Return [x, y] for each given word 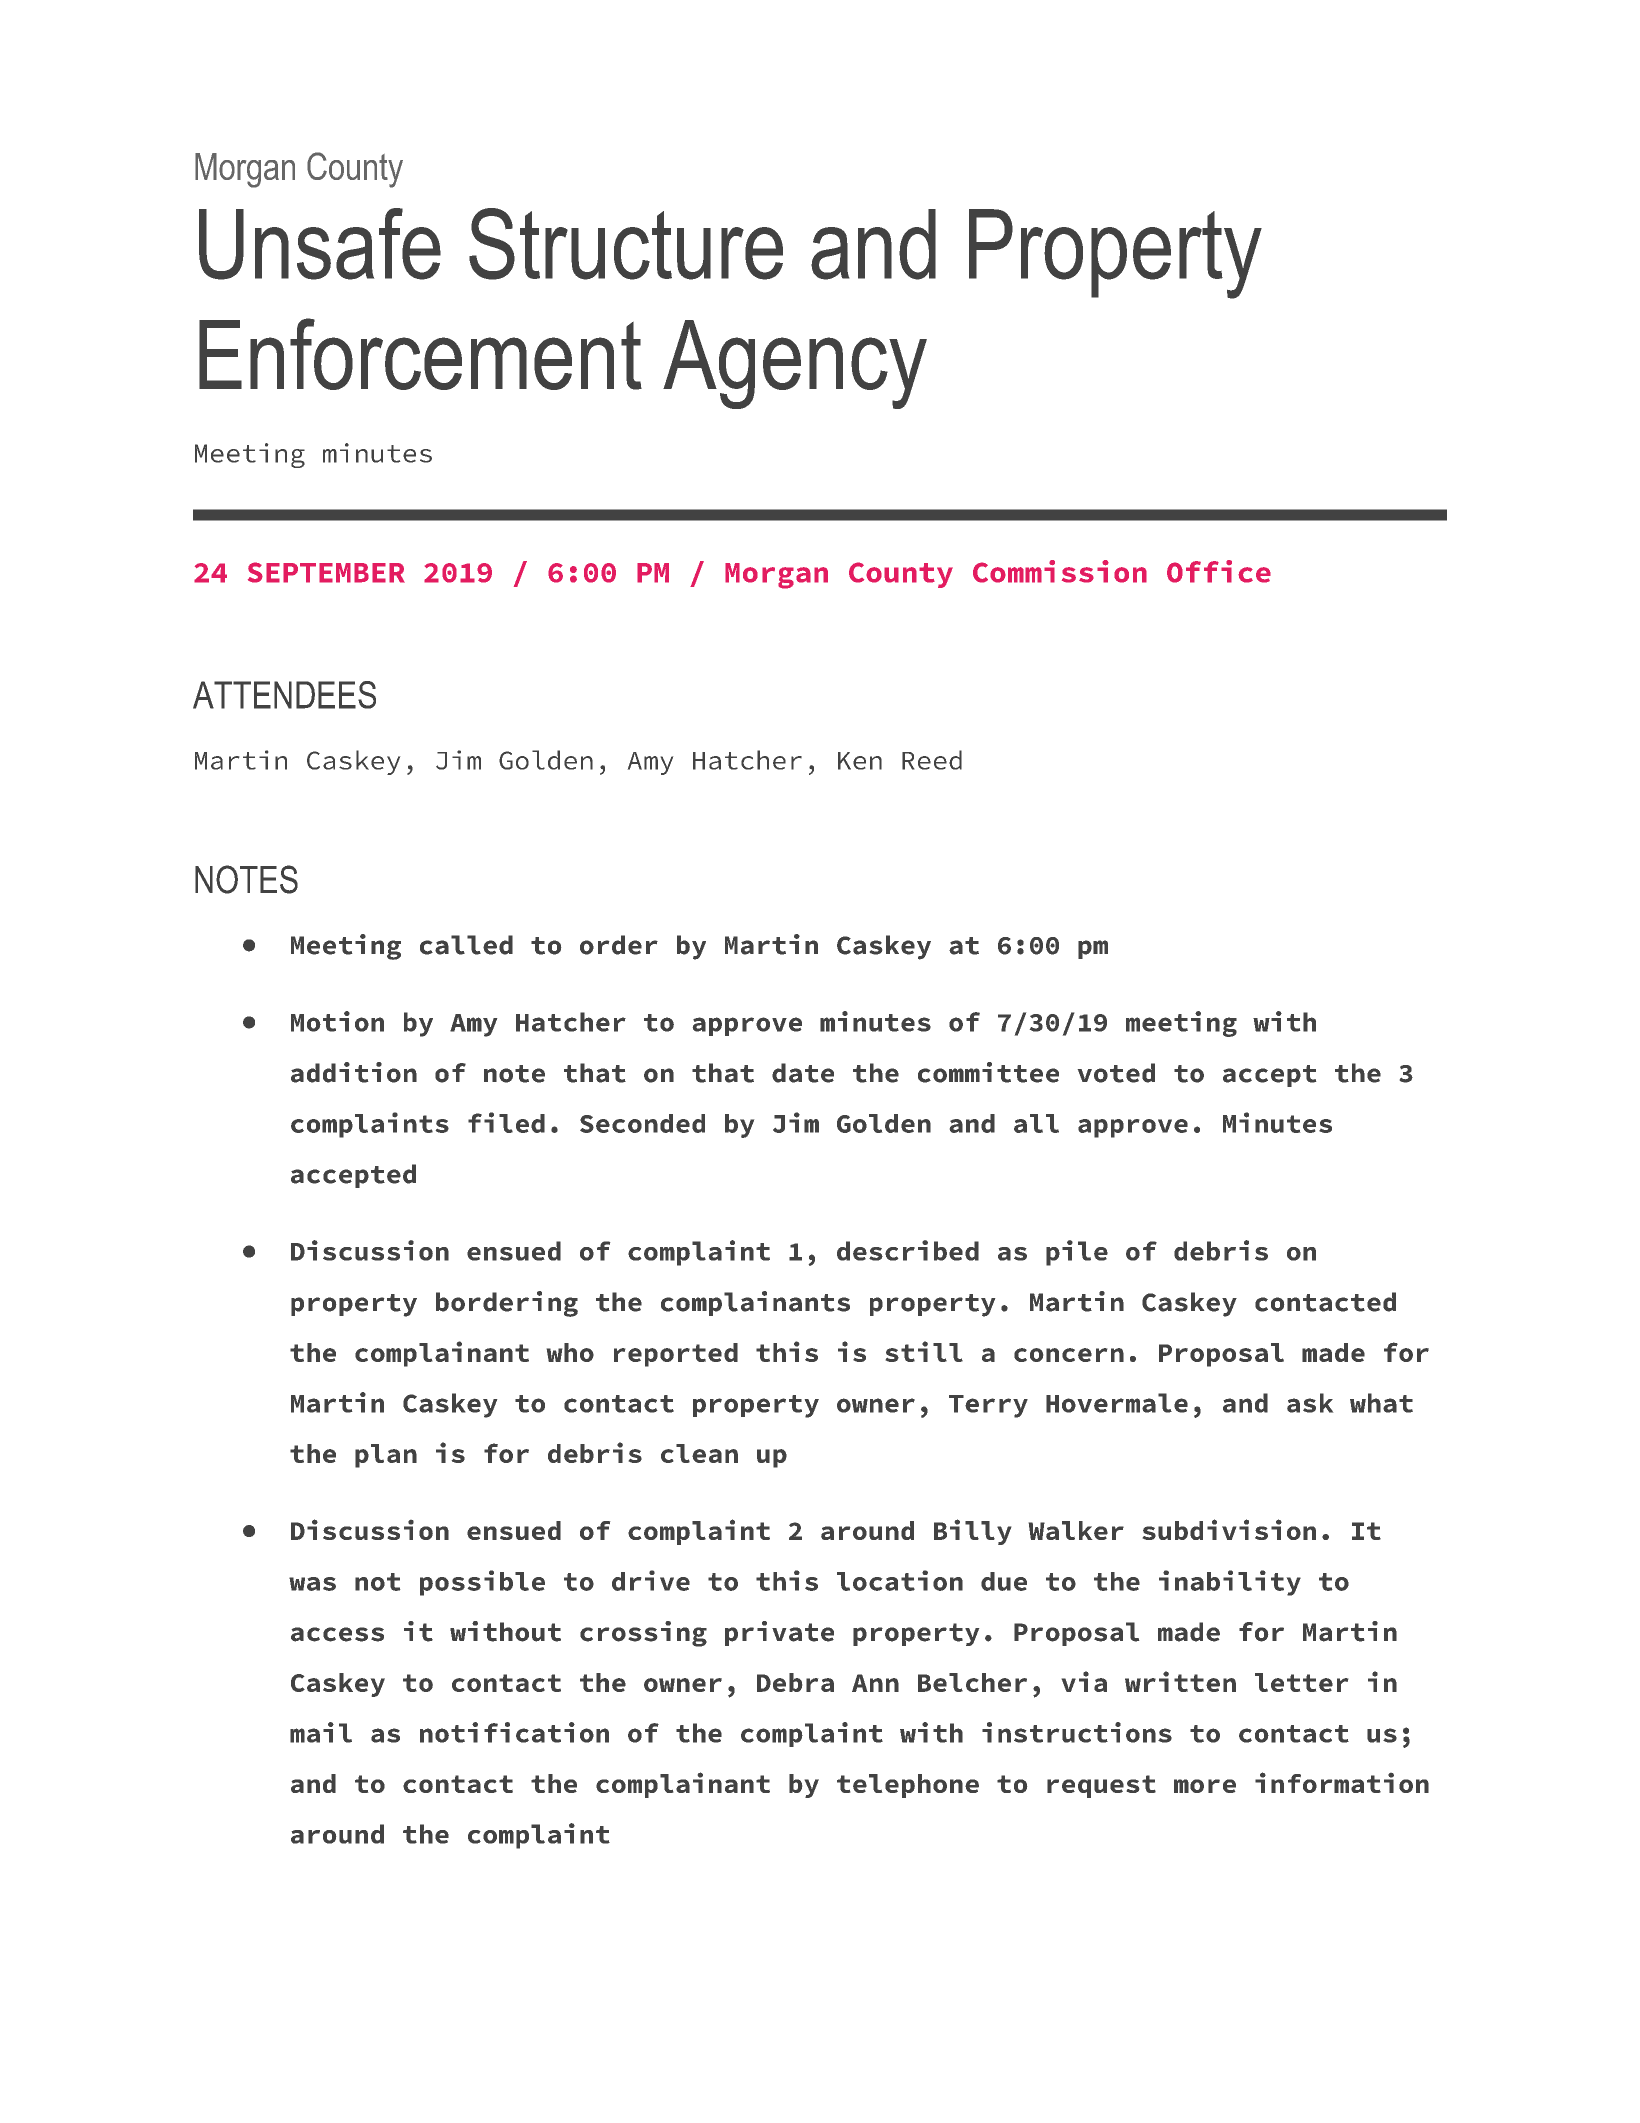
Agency [795, 364]
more [1205, 1786]
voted [1116, 1073]
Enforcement [420, 354]
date [803, 1073]
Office [1219, 571]
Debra [795, 1682]
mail [321, 1732]
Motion [337, 1021]
